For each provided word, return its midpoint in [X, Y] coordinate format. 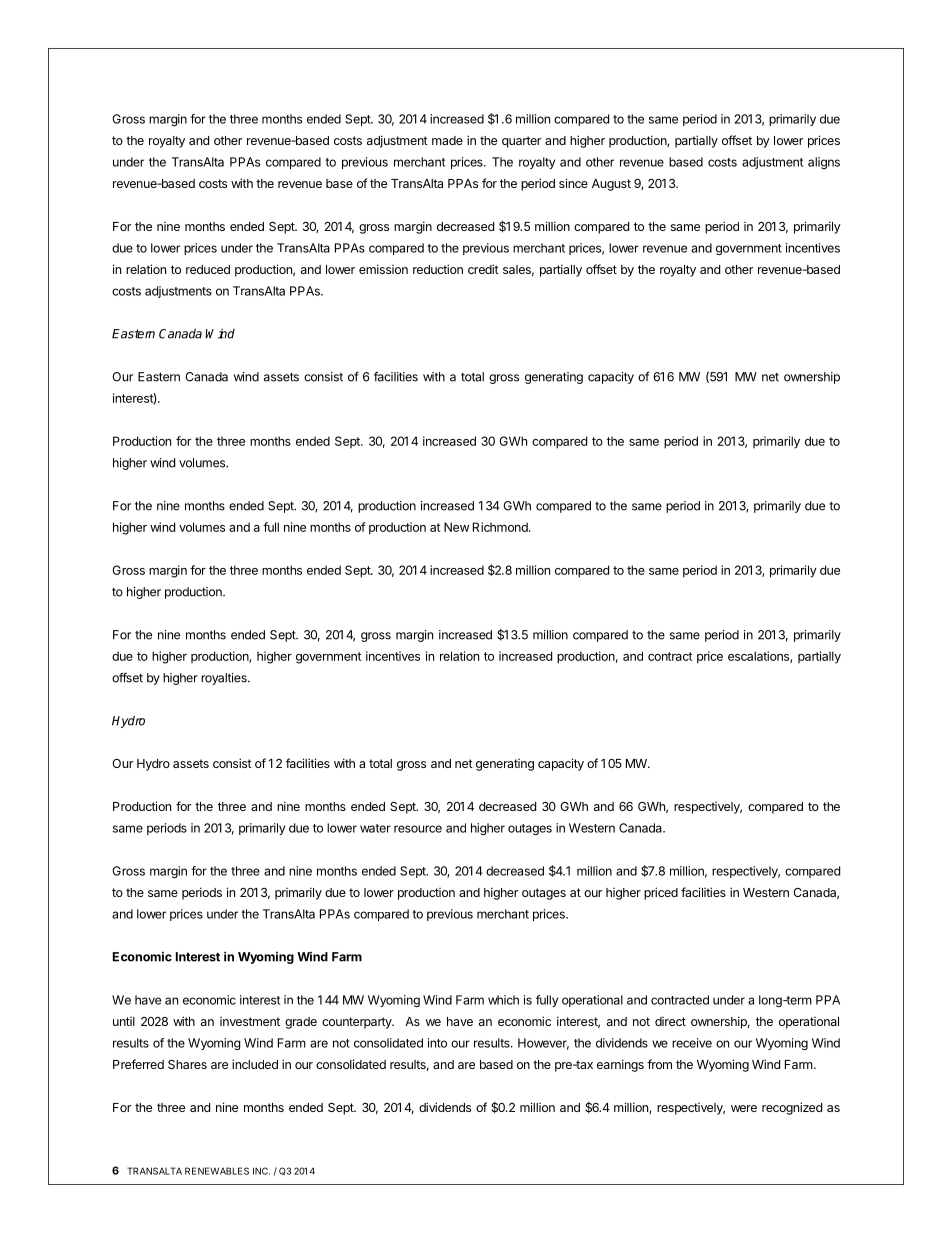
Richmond [501, 527]
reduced [208, 269]
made [447, 140]
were [744, 1108]
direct [670, 1021]
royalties [225, 679]
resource [418, 829]
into [437, 1043]
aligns [824, 163]
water [375, 828]
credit [483, 269]
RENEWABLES [217, 1171]
